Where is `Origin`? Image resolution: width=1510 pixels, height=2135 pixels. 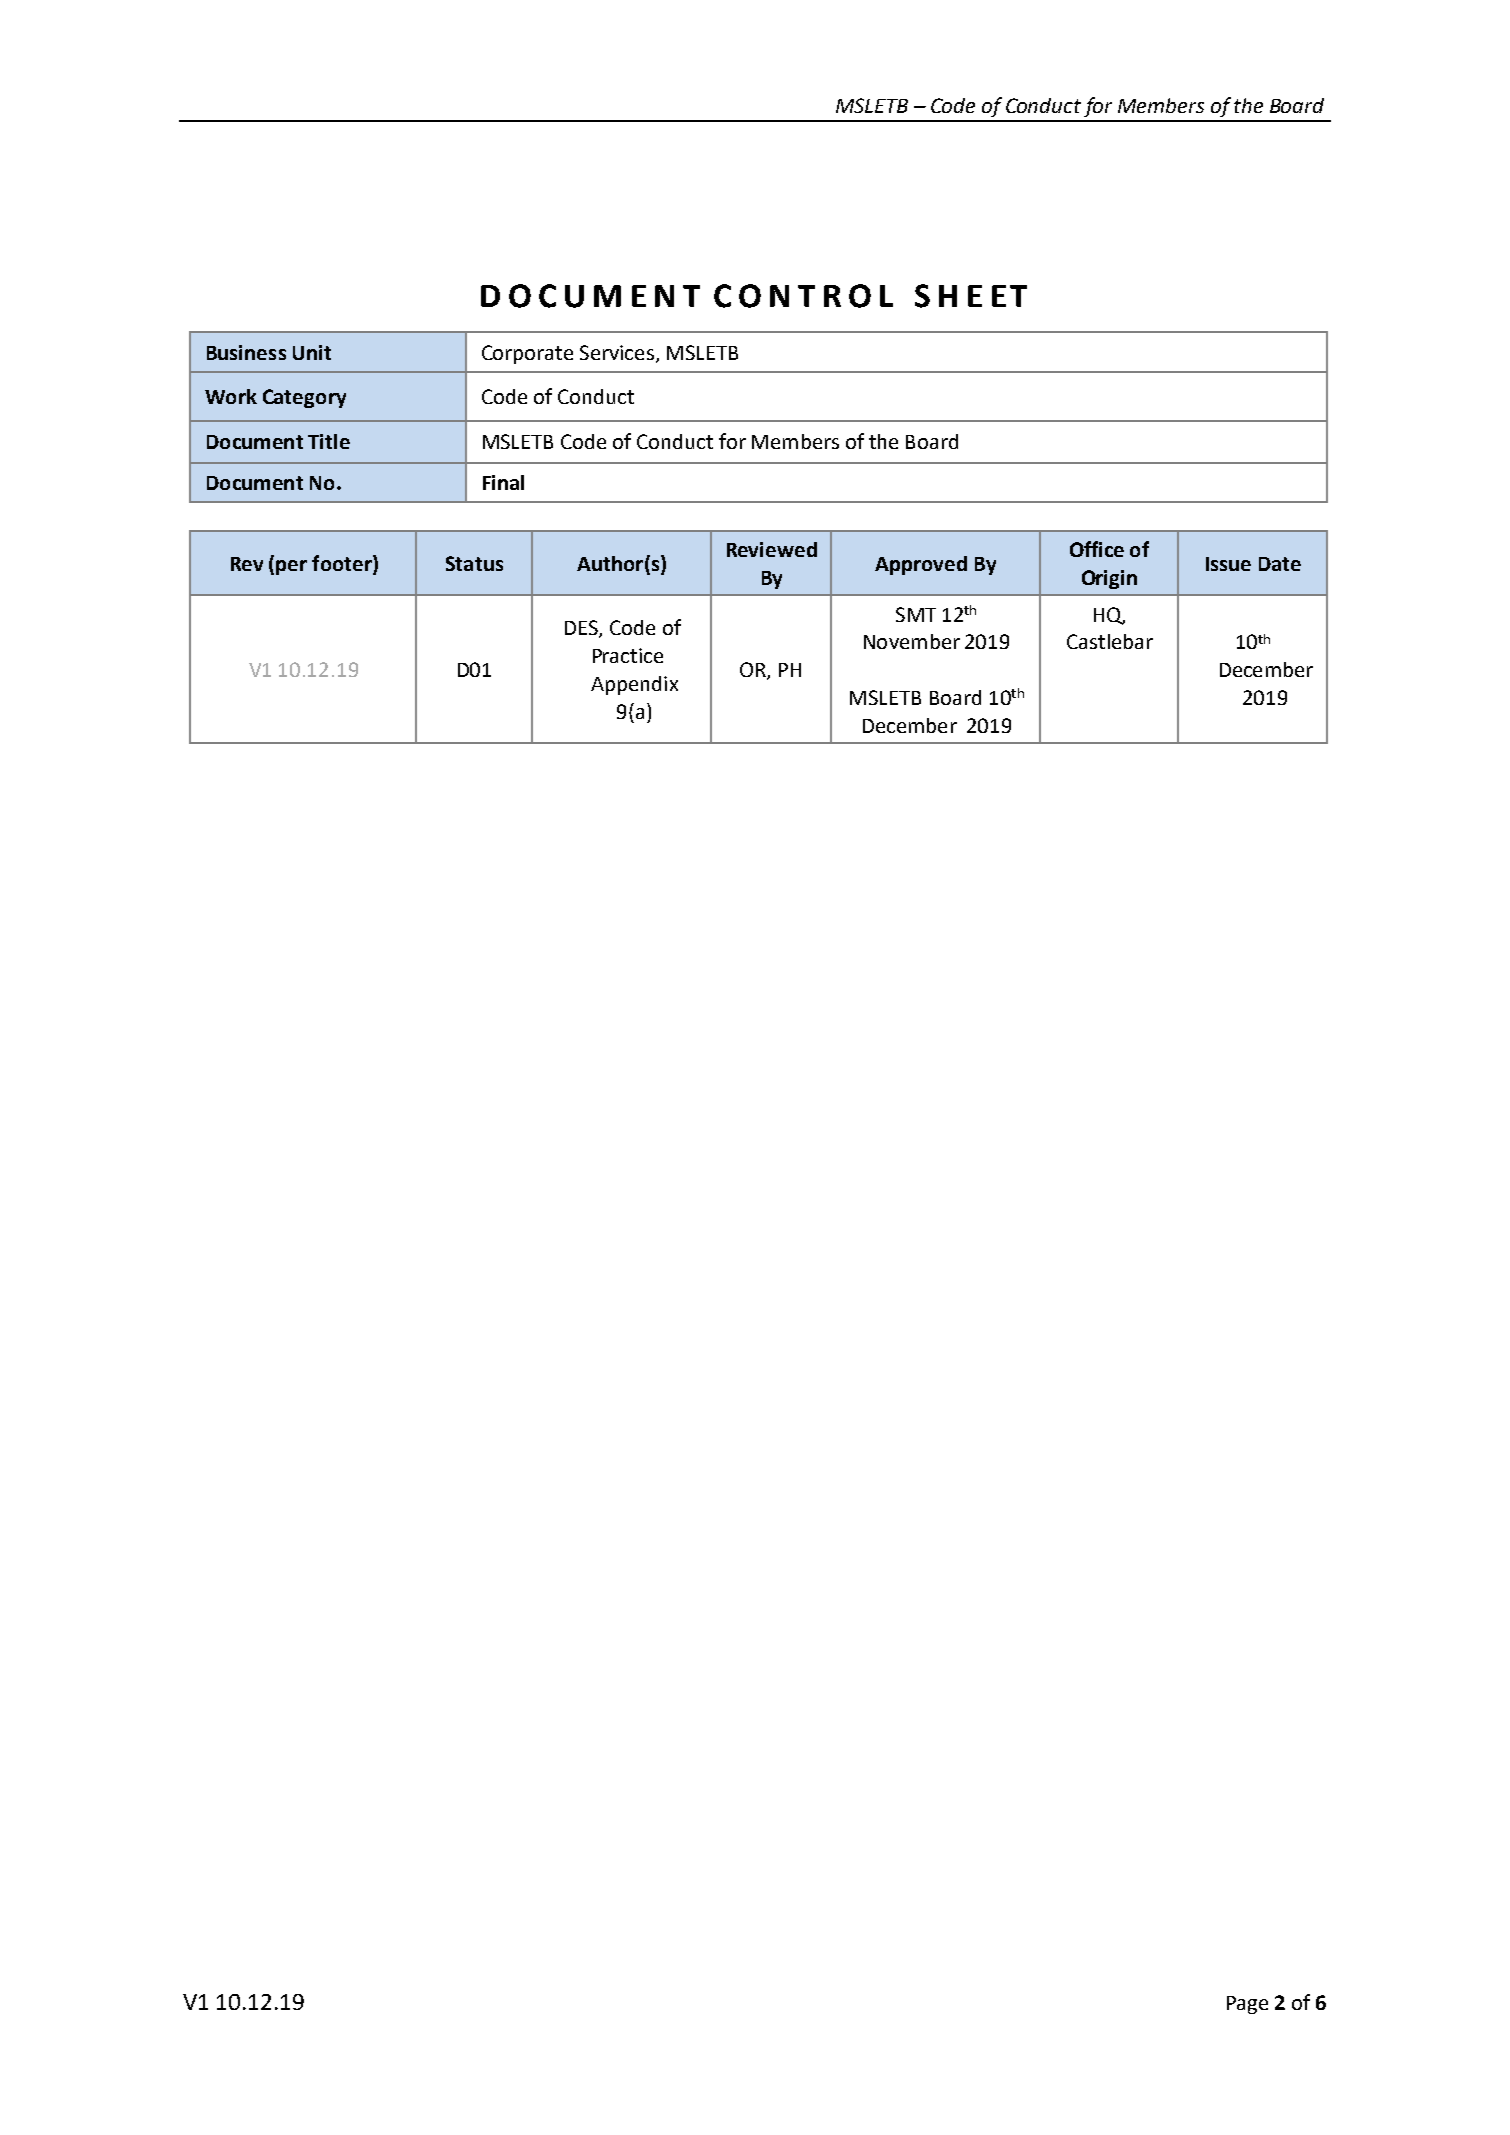 Origin is located at coordinates (1109, 579).
